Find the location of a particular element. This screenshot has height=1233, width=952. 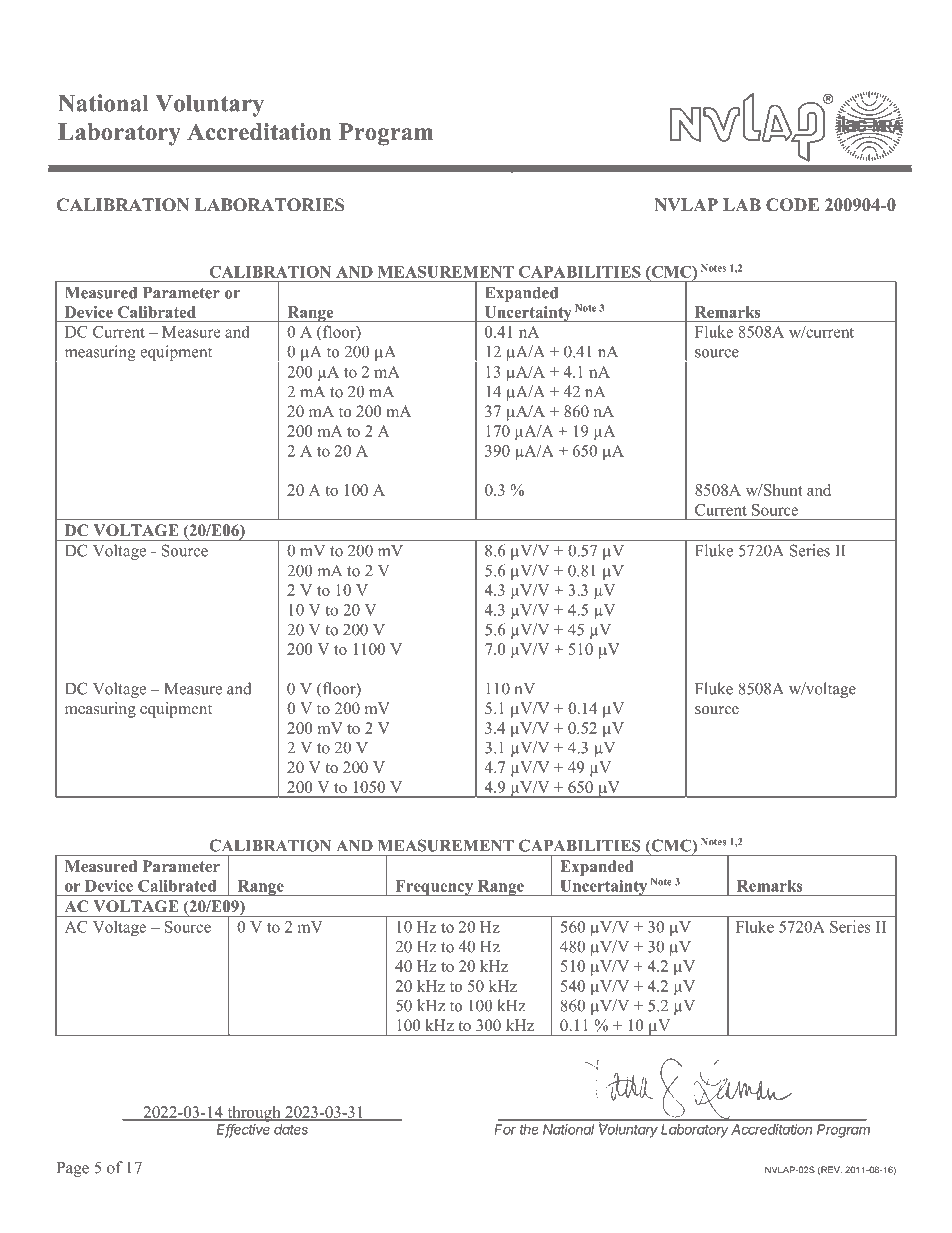

Frequency is located at coordinates (434, 888).
